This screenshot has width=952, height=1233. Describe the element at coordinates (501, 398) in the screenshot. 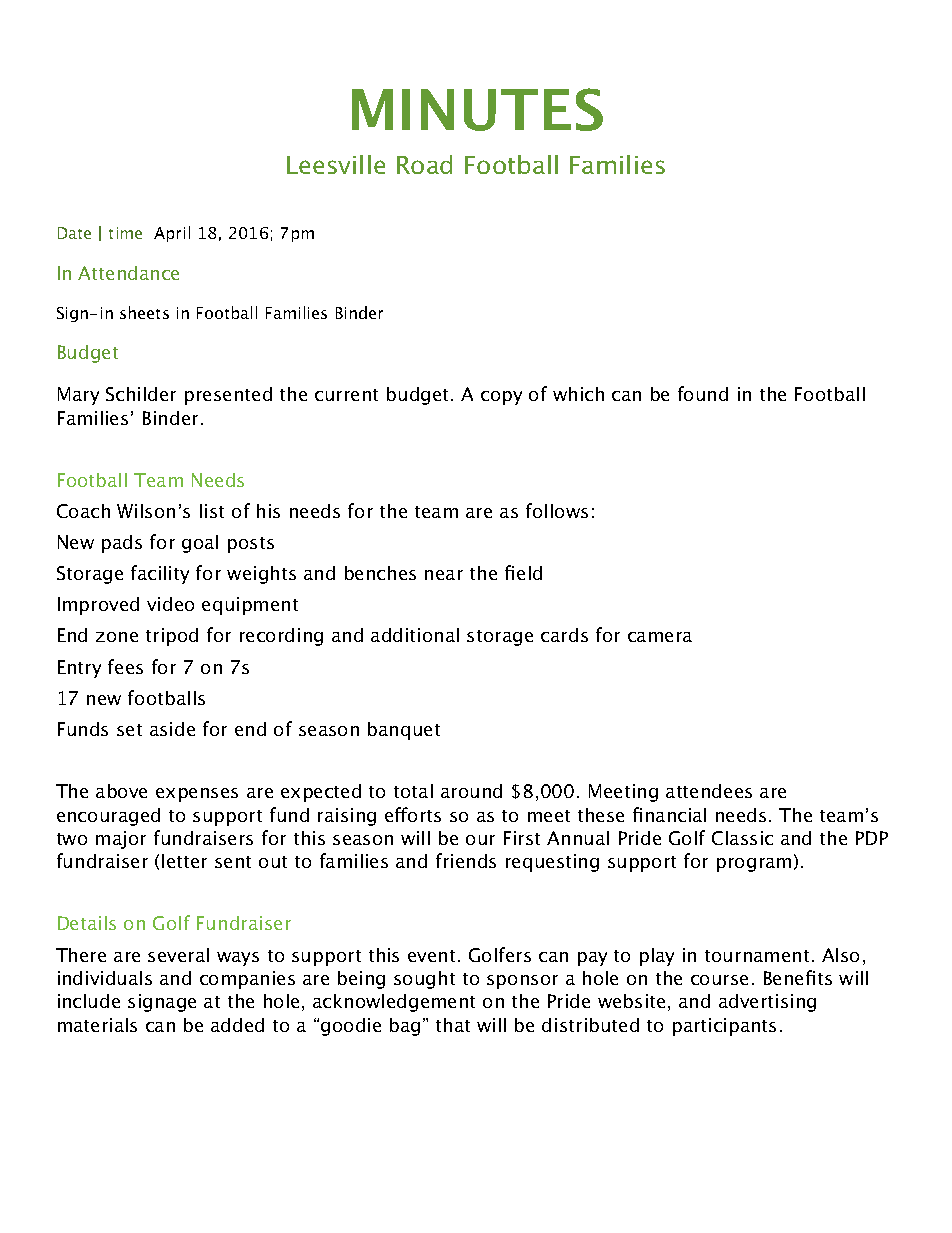

I see `copy` at that location.
